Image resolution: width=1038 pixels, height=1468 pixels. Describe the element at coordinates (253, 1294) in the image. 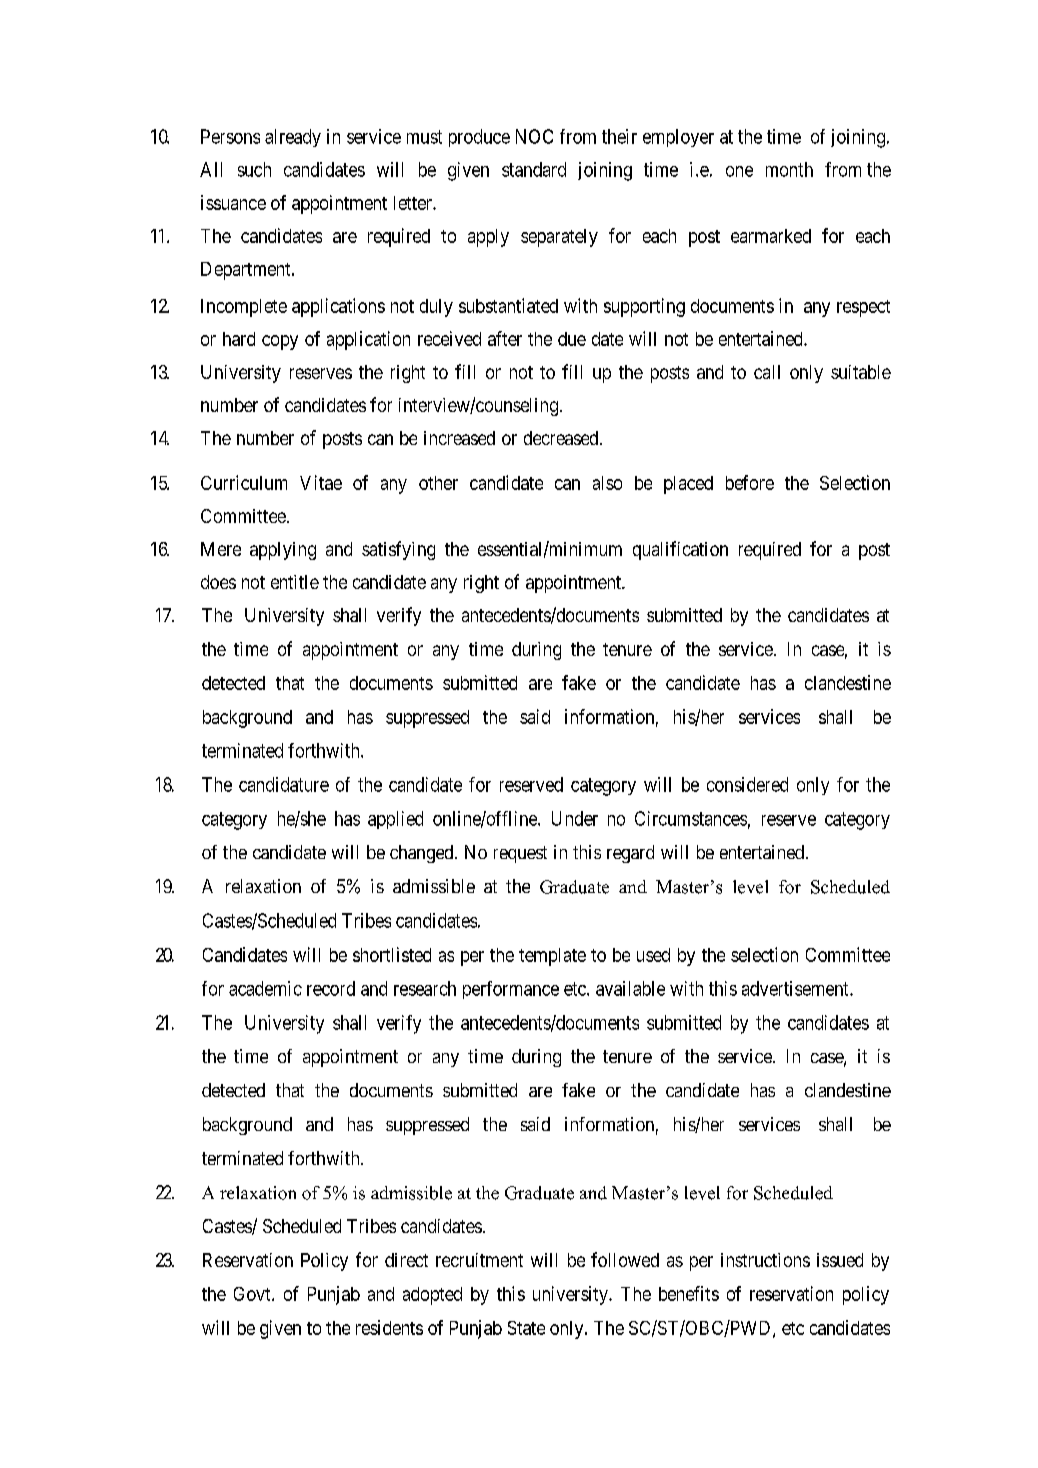

I see `Govt` at that location.
